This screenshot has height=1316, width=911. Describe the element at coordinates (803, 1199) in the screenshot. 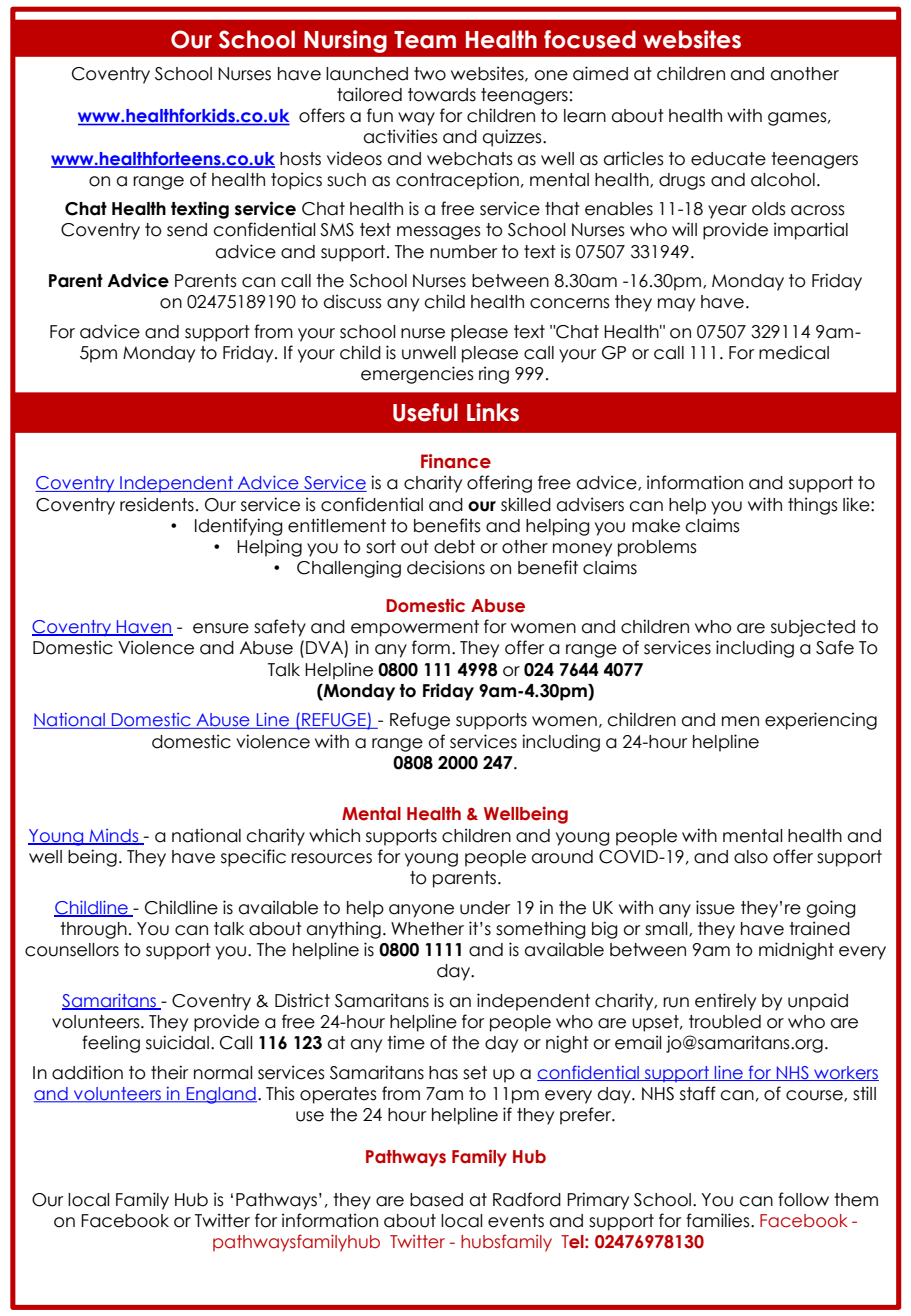

I see `follow` at that location.
